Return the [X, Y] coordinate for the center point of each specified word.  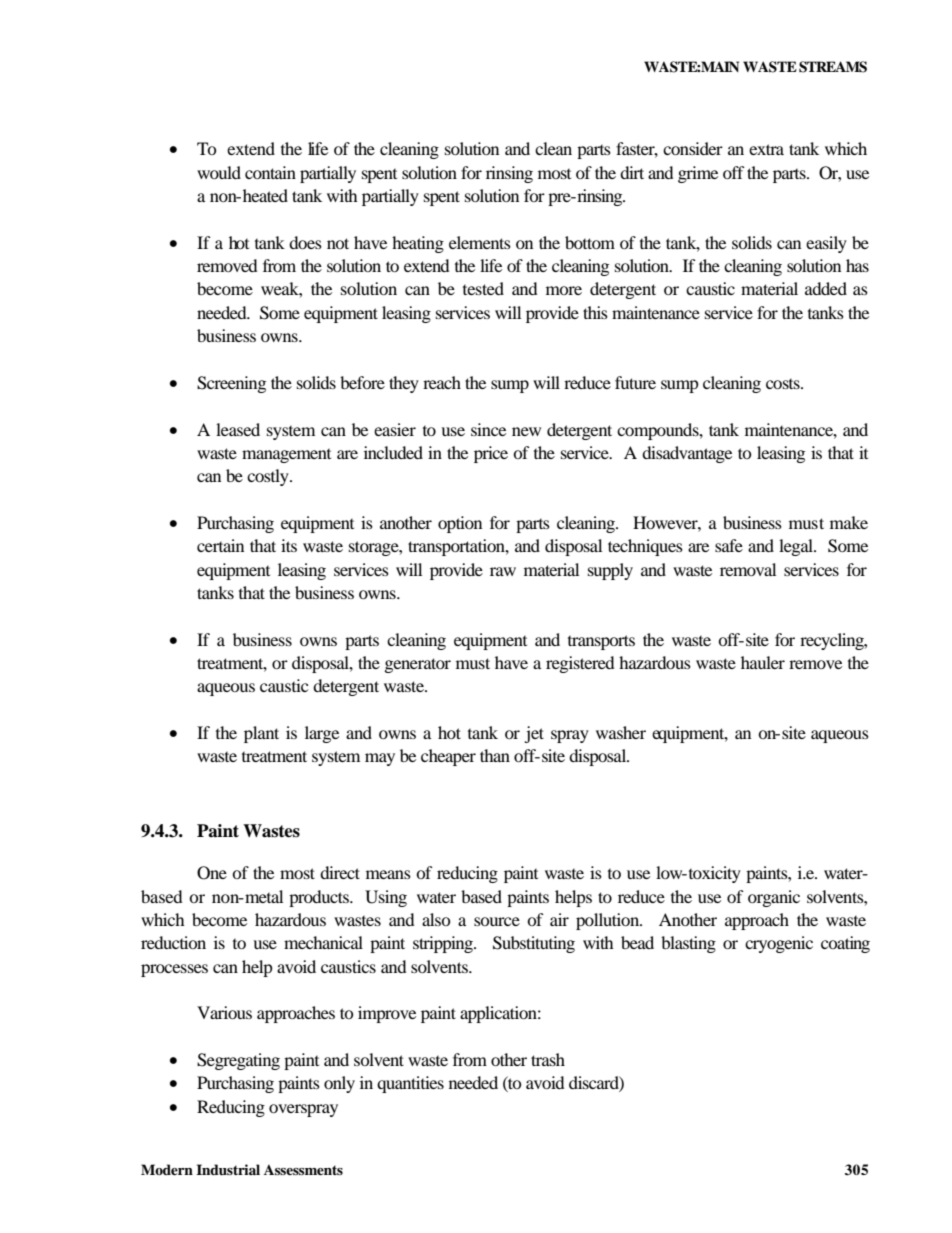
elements [480, 242]
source [497, 921]
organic [774, 898]
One [212, 873]
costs [784, 384]
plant [261, 734]
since [488, 429]
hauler [763, 662]
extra [766, 149]
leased [238, 429]
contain [270, 172]
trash [548, 1059]
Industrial [228, 1170]
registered [580, 664]
